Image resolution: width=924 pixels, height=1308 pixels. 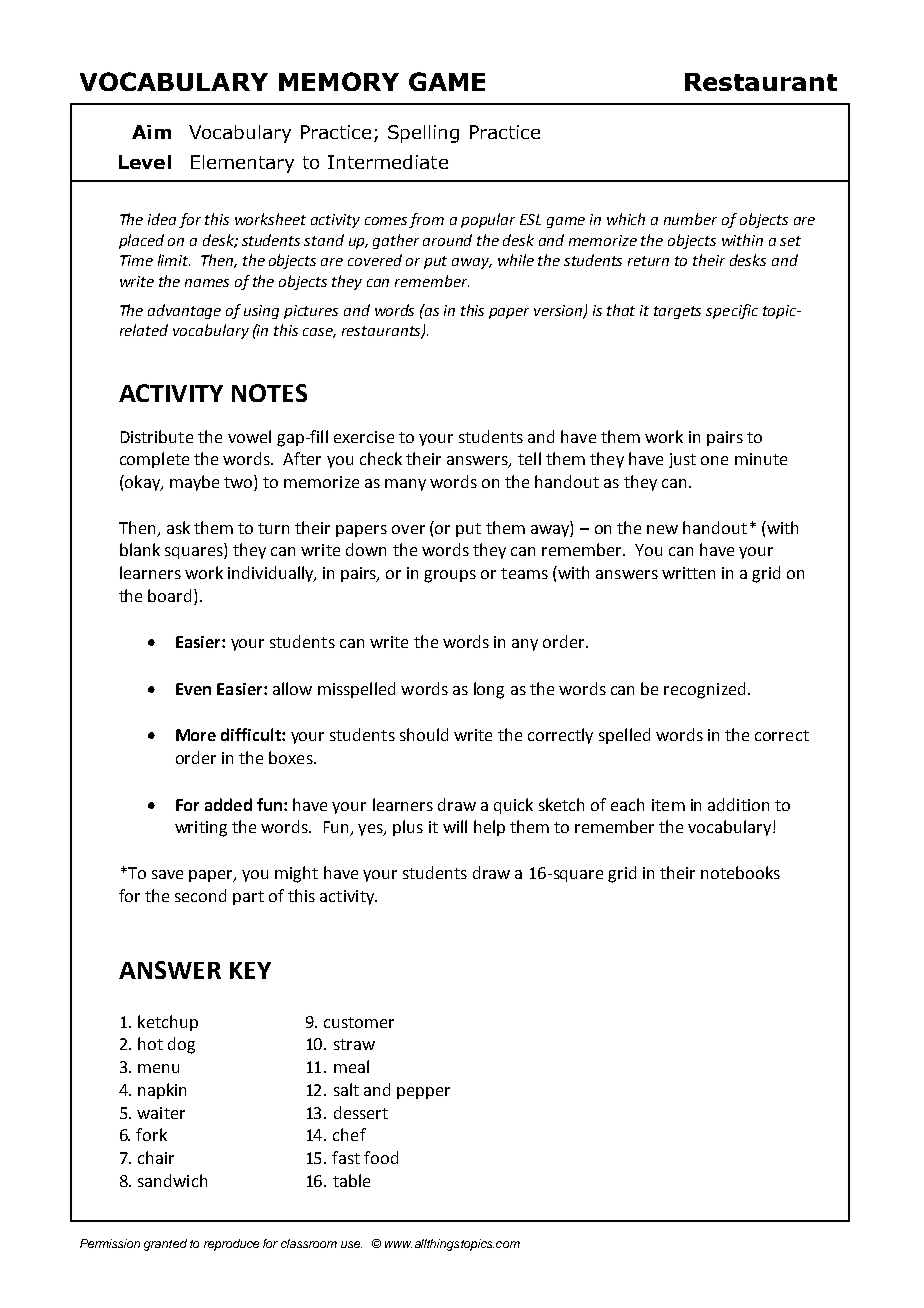 What do you see at coordinates (405, 485) in the screenshot?
I see `many` at bounding box center [405, 485].
